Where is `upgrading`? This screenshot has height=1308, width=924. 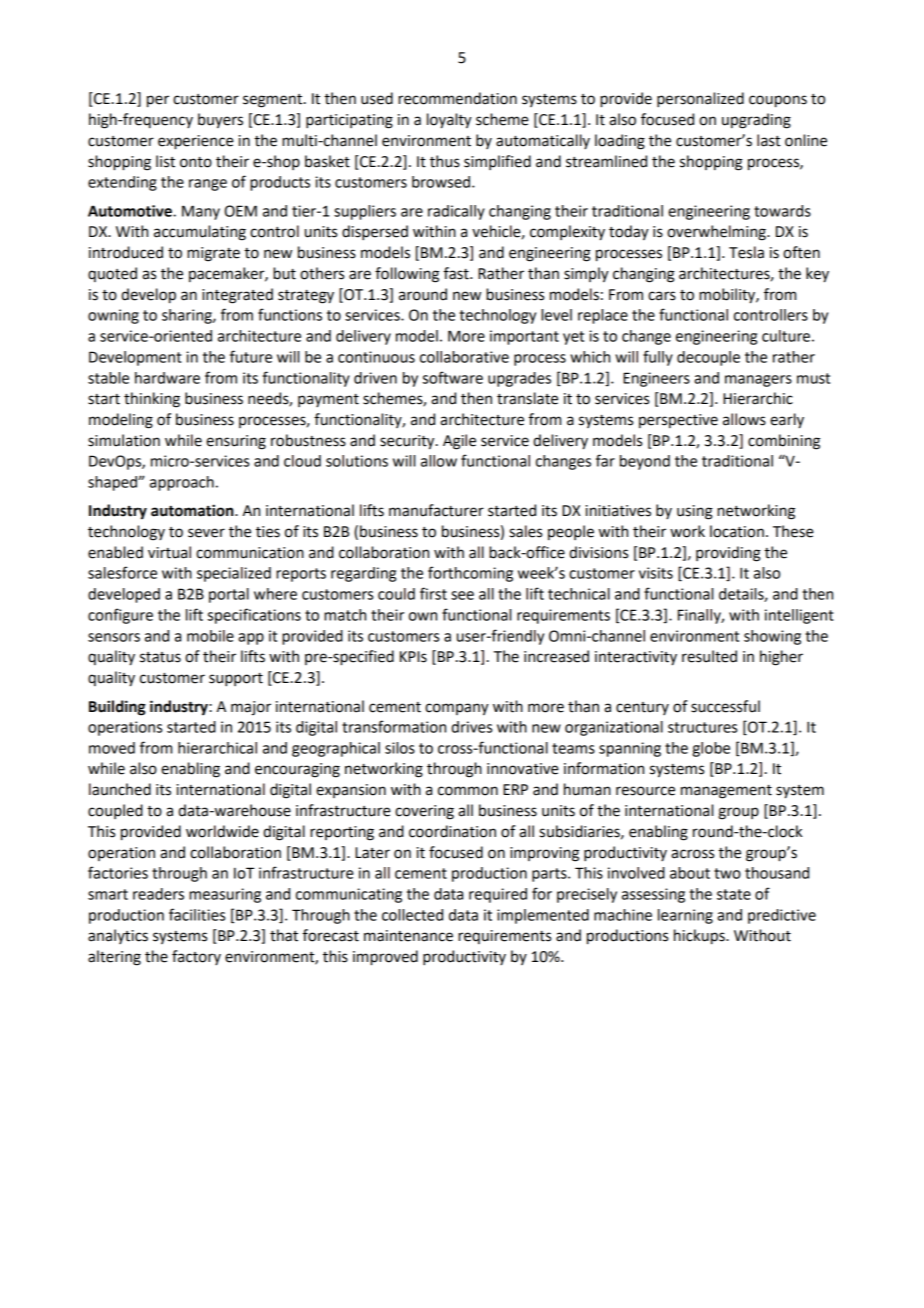 upgrading is located at coordinates (756, 121).
